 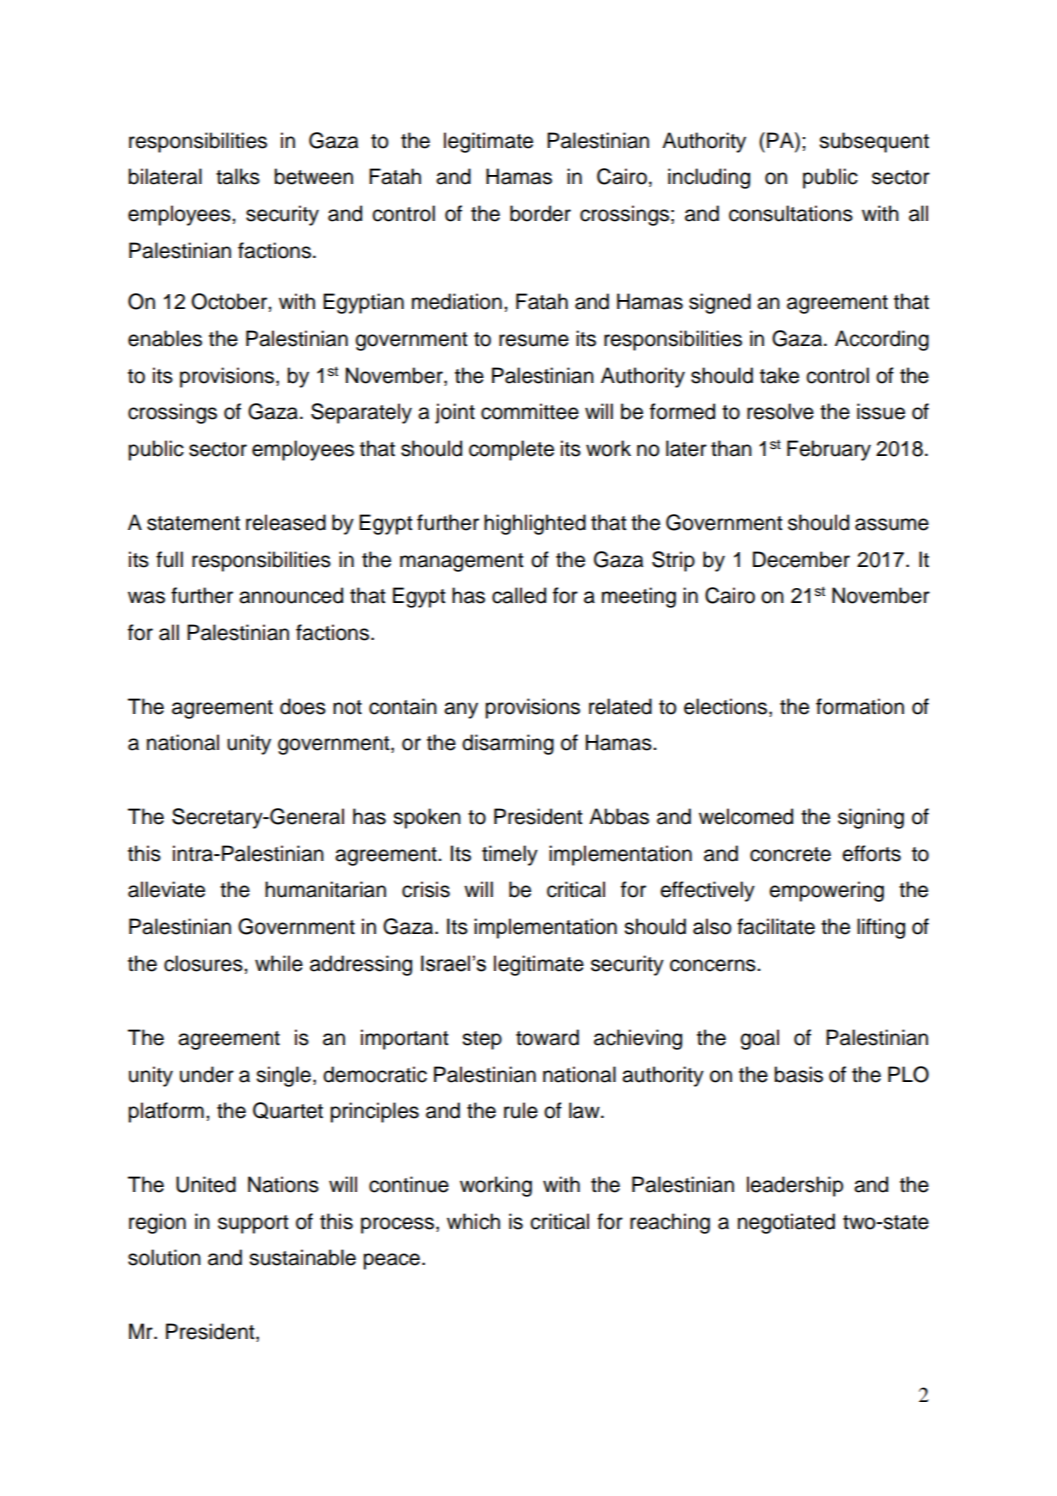 What do you see at coordinates (238, 176) in the image?
I see `talks` at bounding box center [238, 176].
